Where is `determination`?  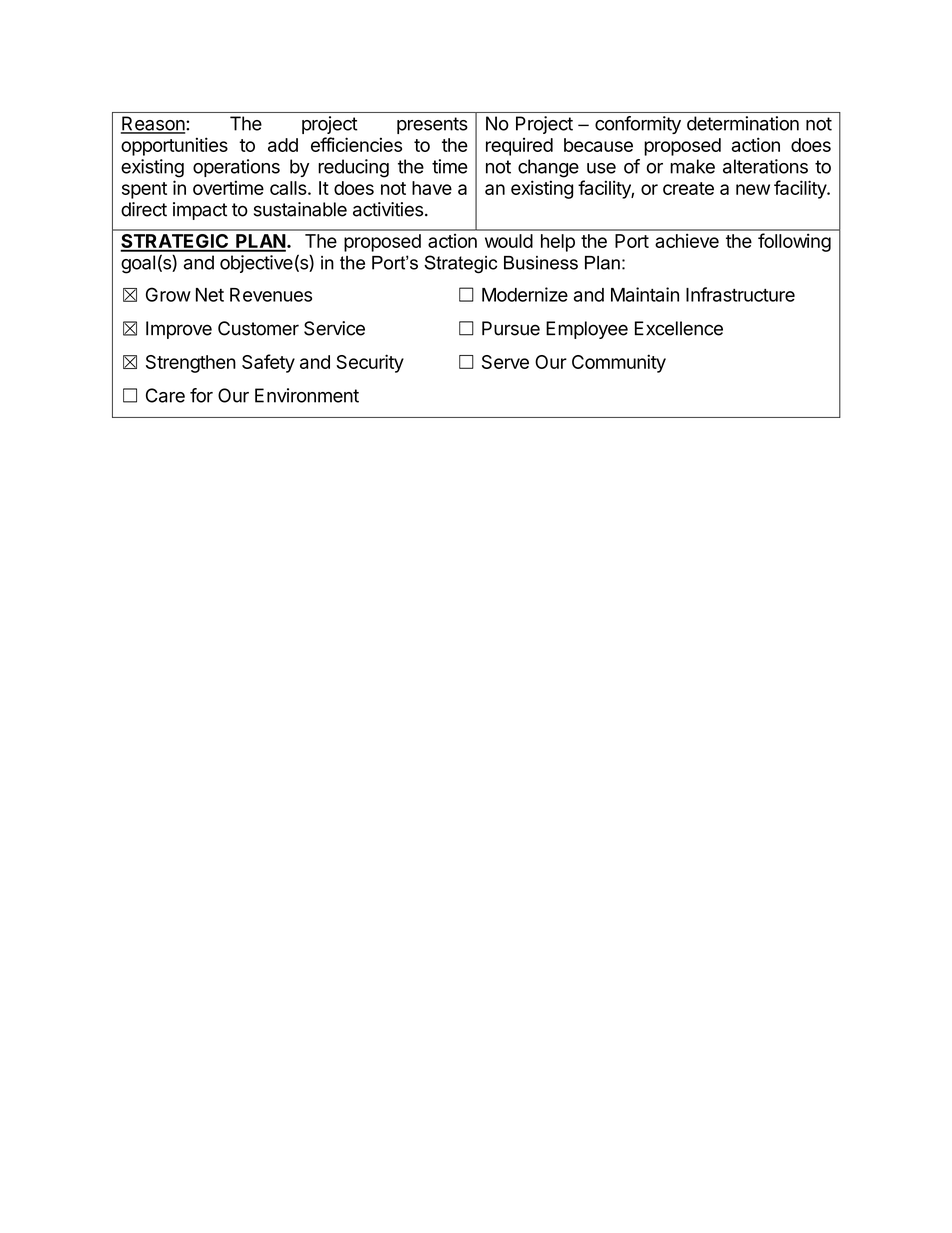
determination is located at coordinates (743, 123).
